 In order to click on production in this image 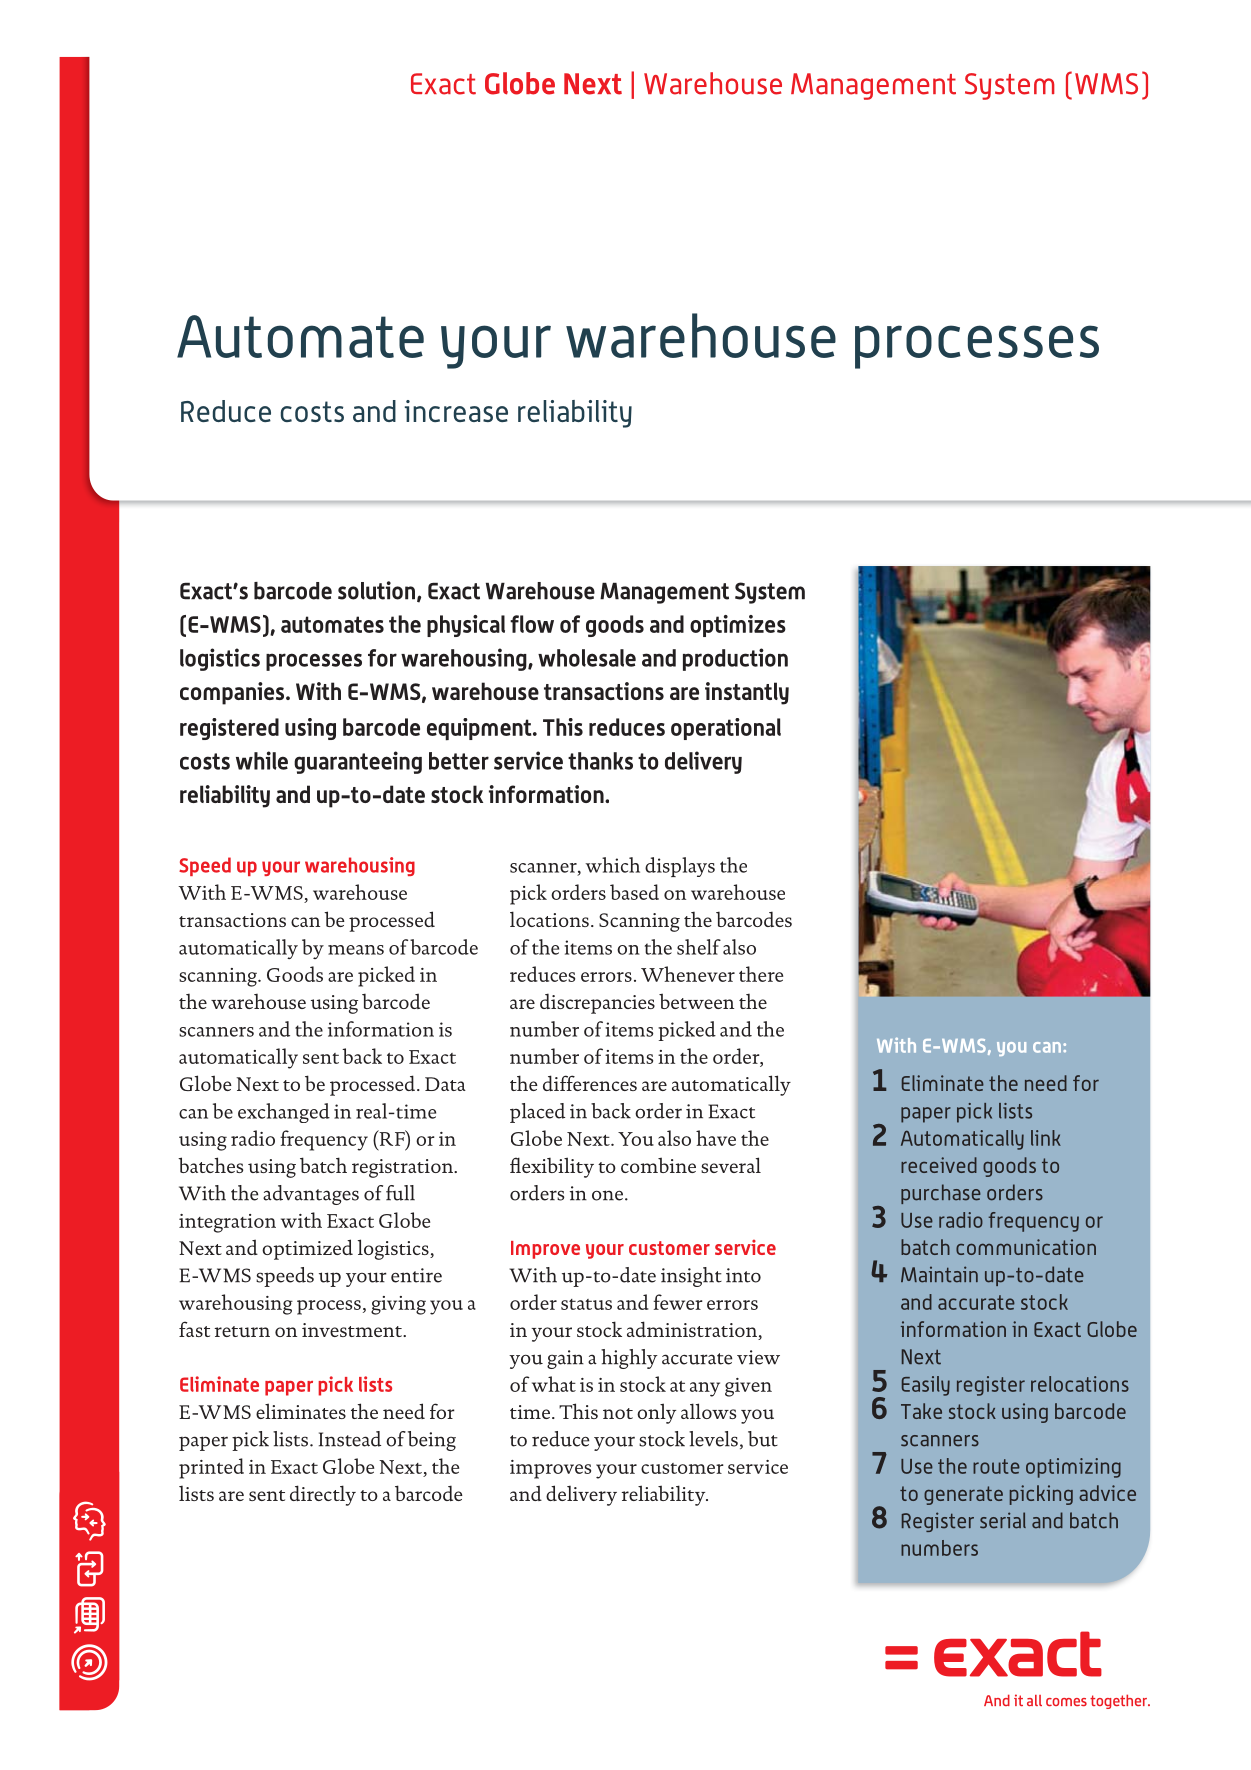, I will do `click(735, 659)`.
